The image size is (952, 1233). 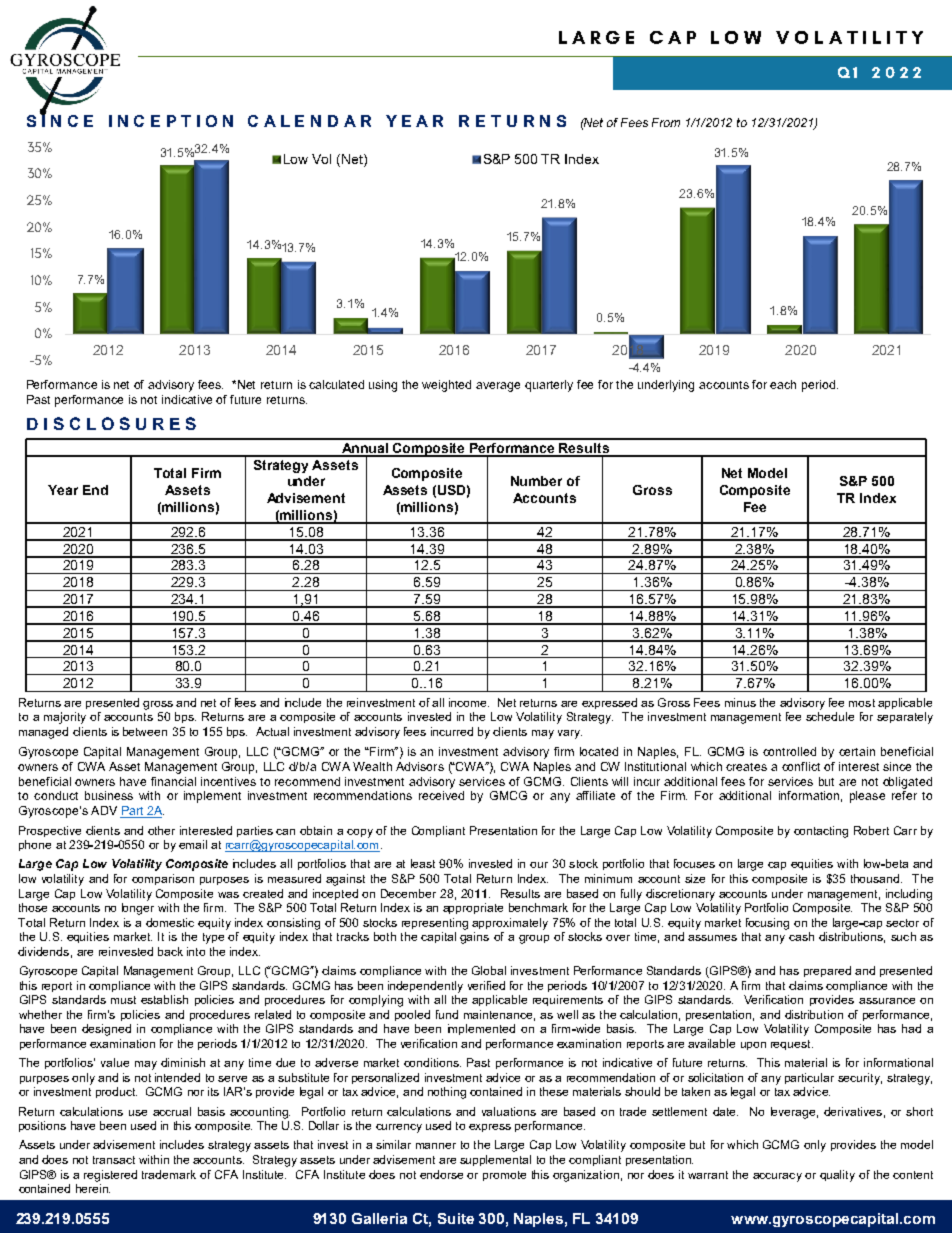 I want to click on between, so click(x=145, y=731).
